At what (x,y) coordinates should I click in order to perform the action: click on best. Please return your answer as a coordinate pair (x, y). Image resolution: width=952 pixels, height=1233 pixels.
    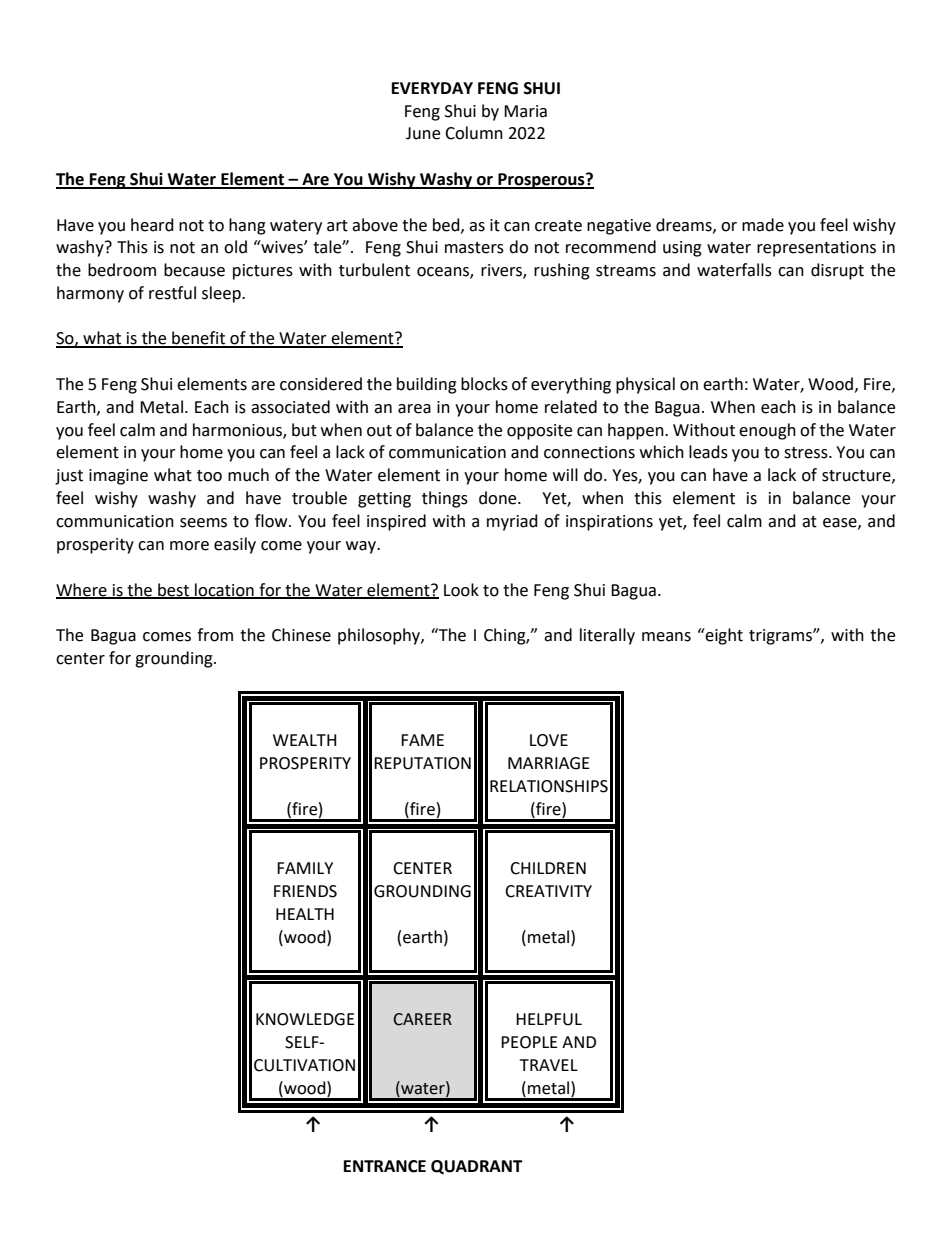
    Looking at the image, I should click on (174, 590).
